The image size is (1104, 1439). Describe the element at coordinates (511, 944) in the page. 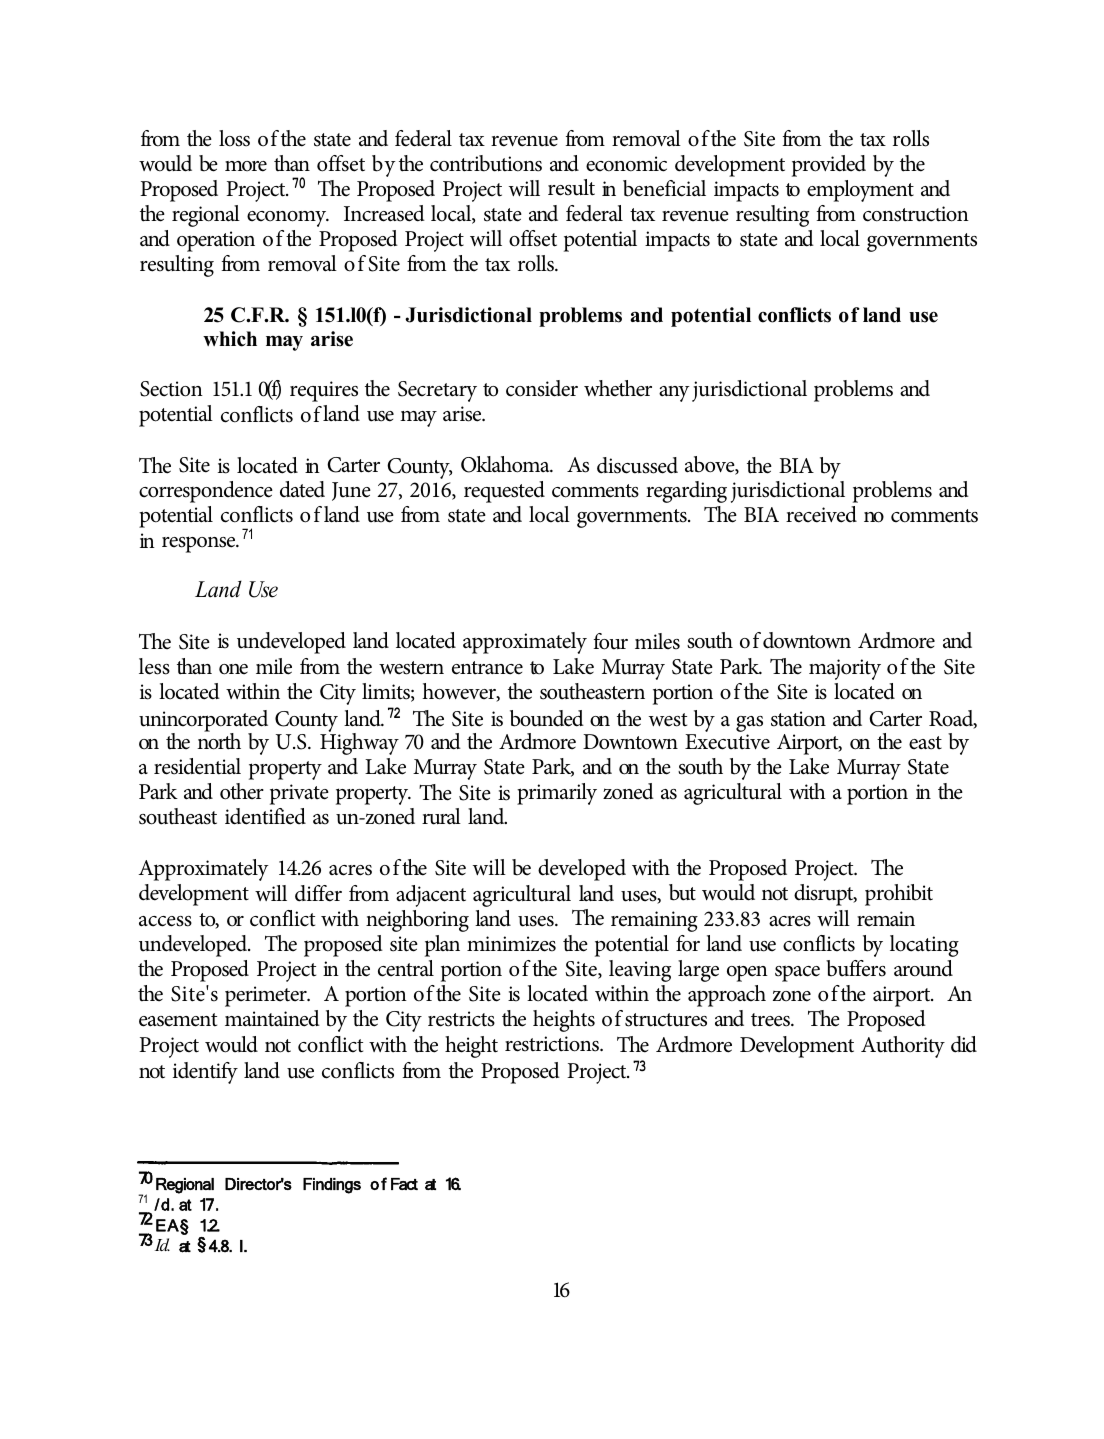

I see `minimizes` at that location.
